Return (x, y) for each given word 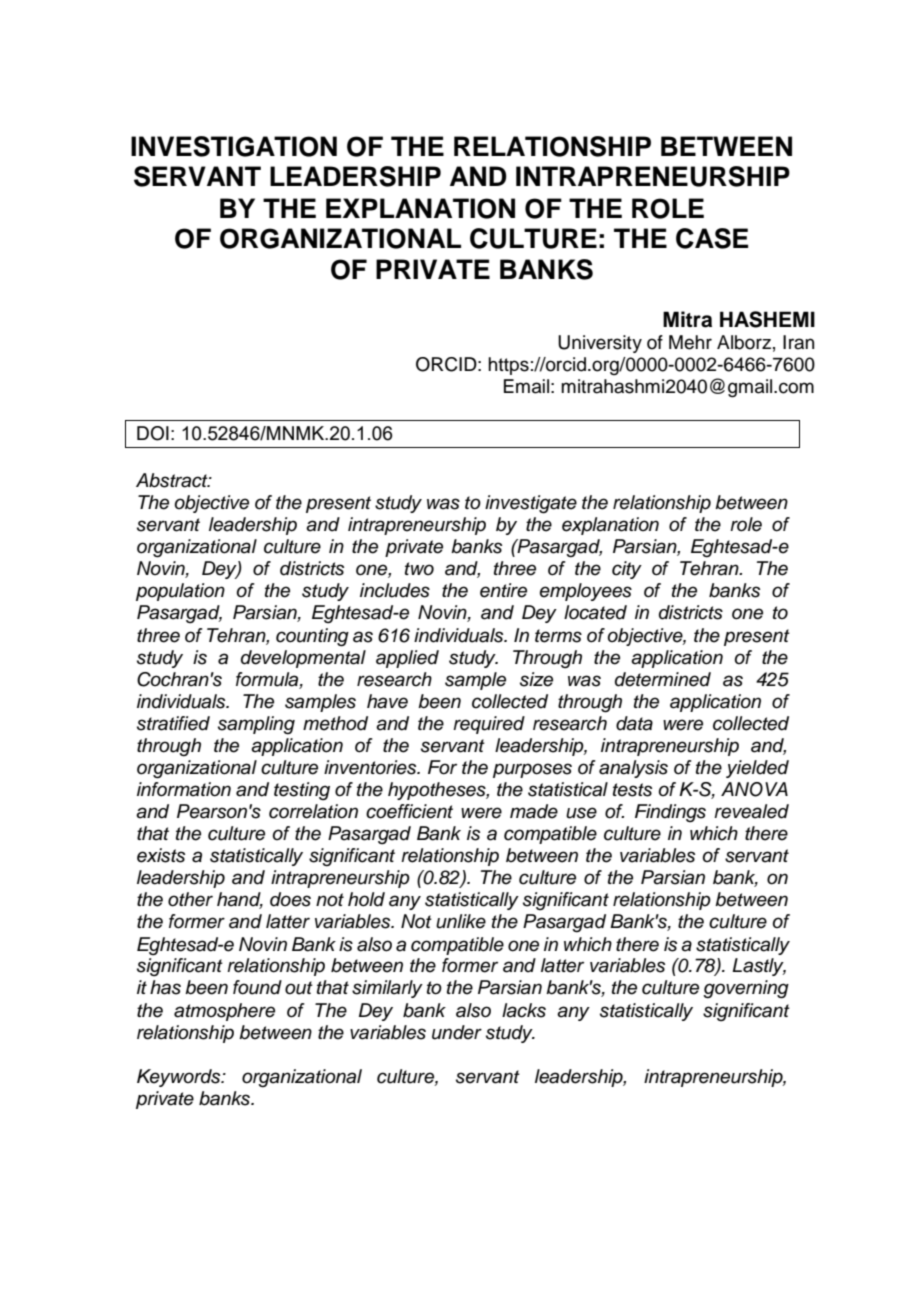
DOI (153, 433)
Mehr (690, 342)
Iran (798, 342)
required (489, 725)
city (627, 570)
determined (663, 679)
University (600, 344)
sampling (256, 725)
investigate (531, 504)
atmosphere (224, 1012)
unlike (461, 921)
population (180, 592)
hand (240, 900)
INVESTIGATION (234, 146)
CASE (712, 238)
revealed (751, 811)
